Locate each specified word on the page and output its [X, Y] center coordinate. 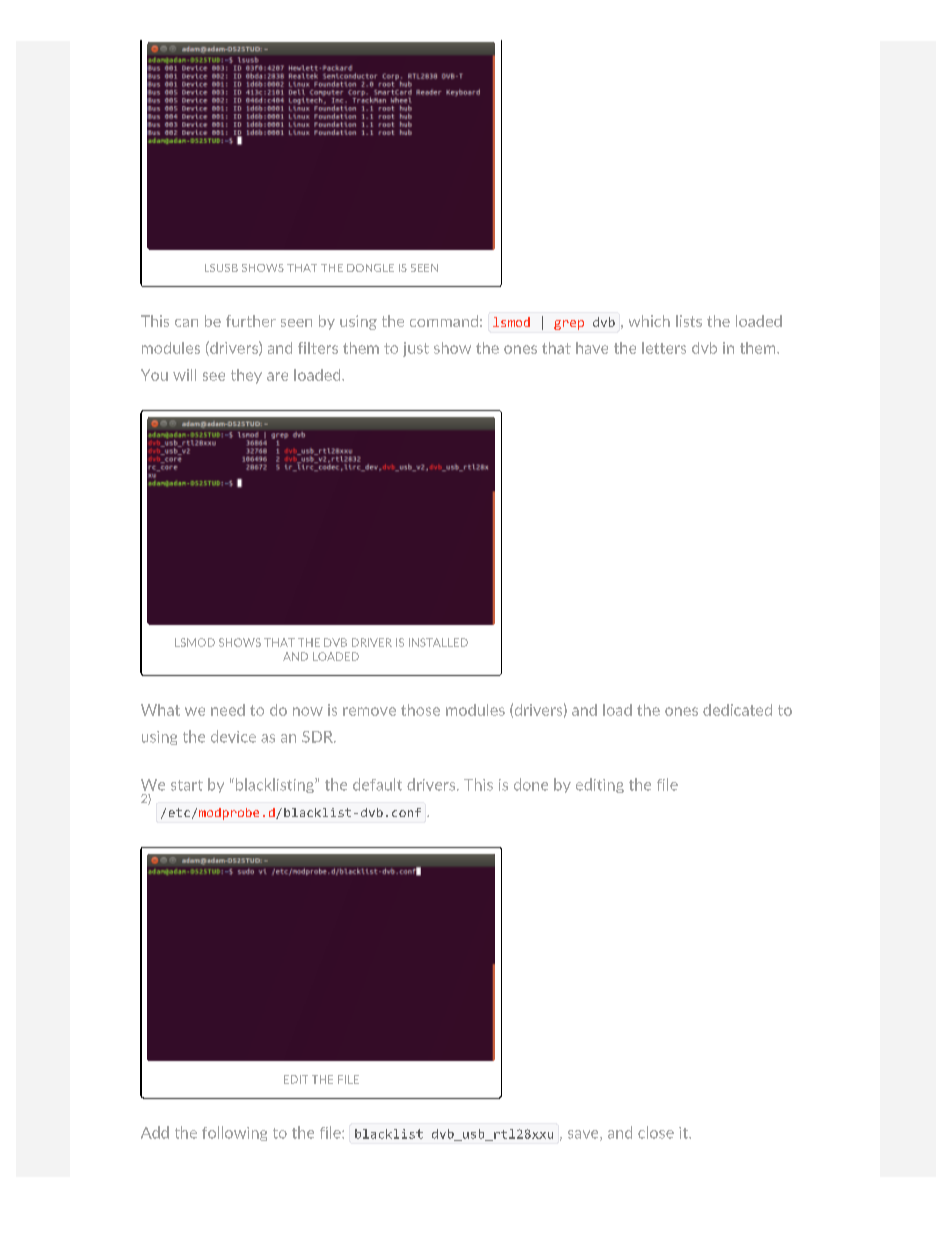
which [649, 321]
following [234, 1133]
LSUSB [221, 268]
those [420, 710]
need [228, 710]
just [416, 349]
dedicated [737, 710]
